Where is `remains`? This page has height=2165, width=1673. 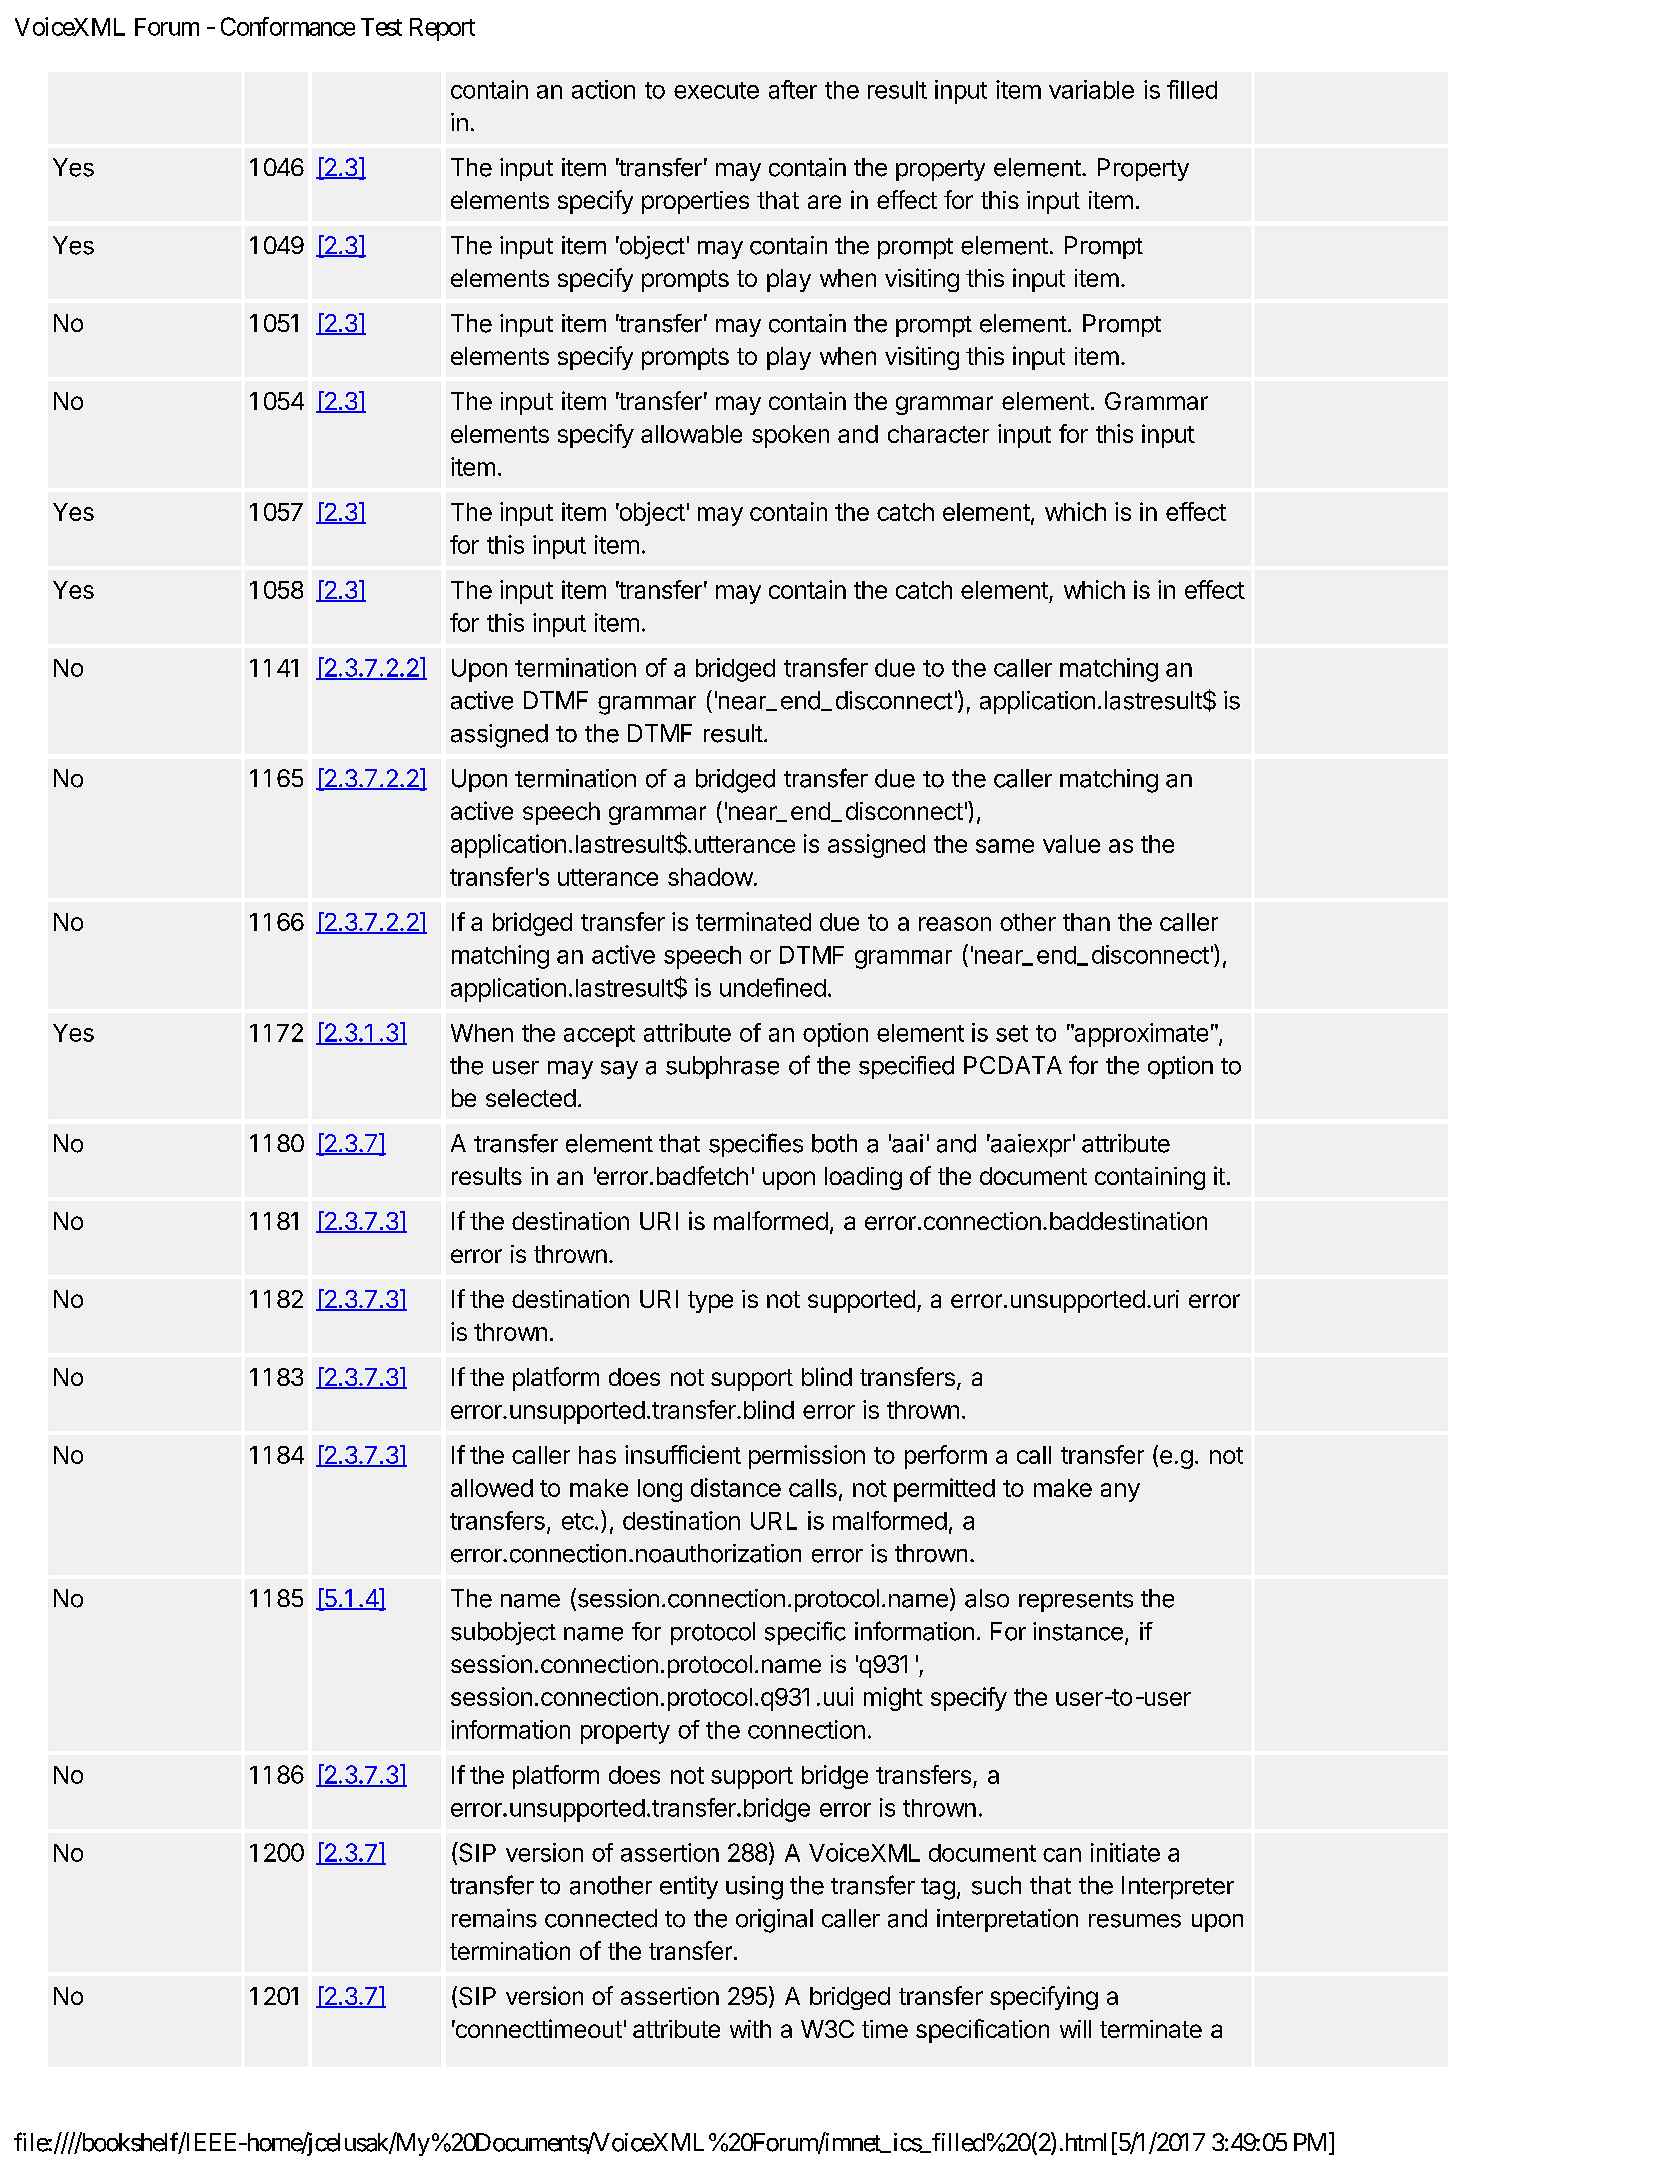 remains is located at coordinates (494, 1918).
